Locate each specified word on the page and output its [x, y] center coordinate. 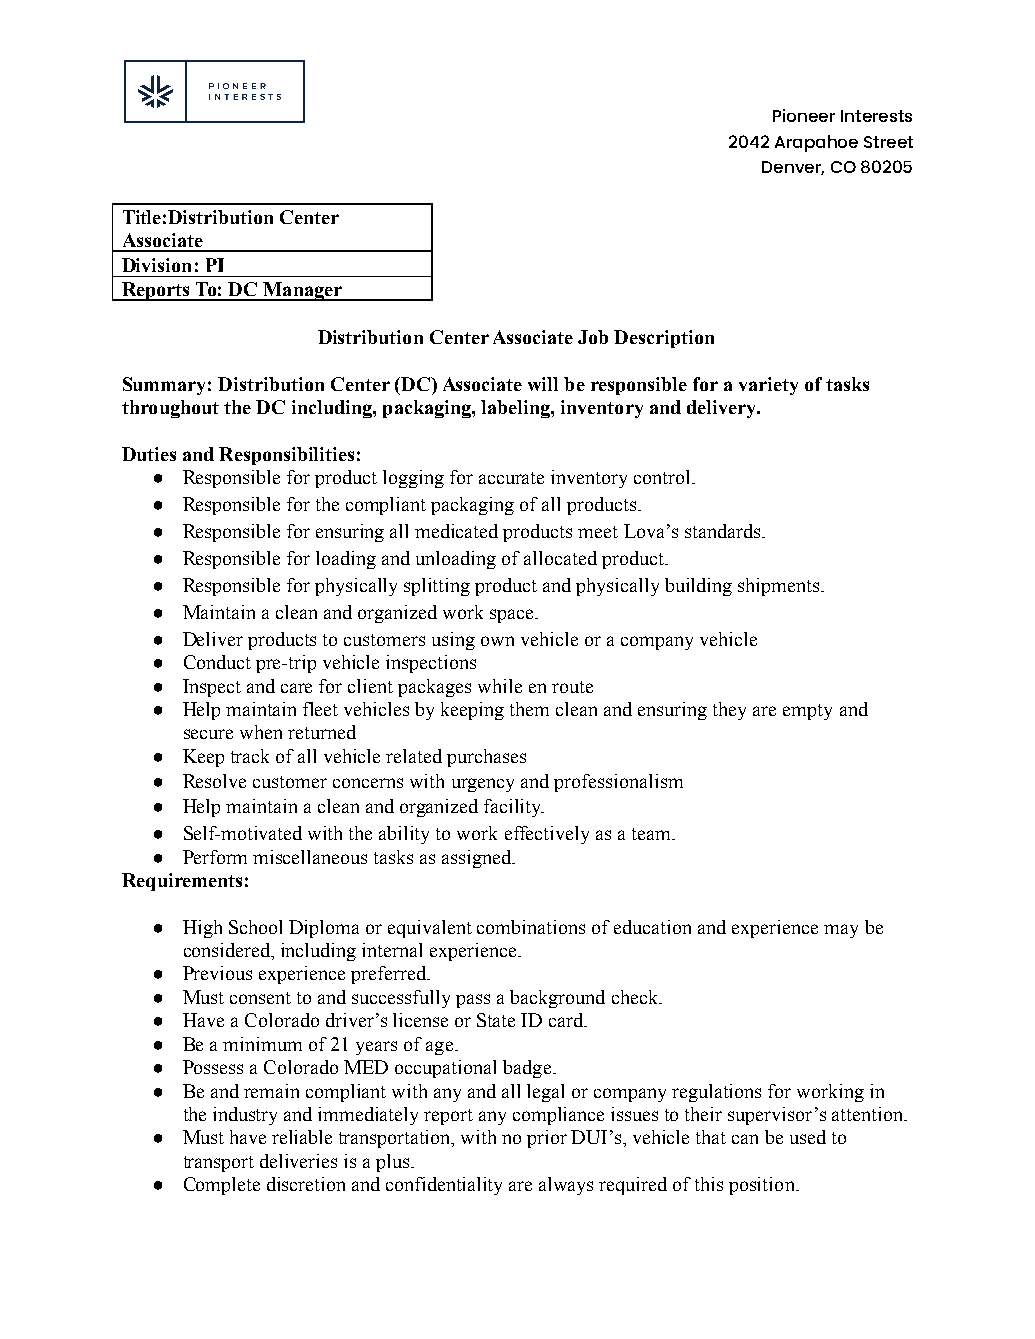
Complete [222, 1186]
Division [156, 265]
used [808, 1137]
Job [593, 337]
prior [547, 1139]
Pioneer [804, 115]
